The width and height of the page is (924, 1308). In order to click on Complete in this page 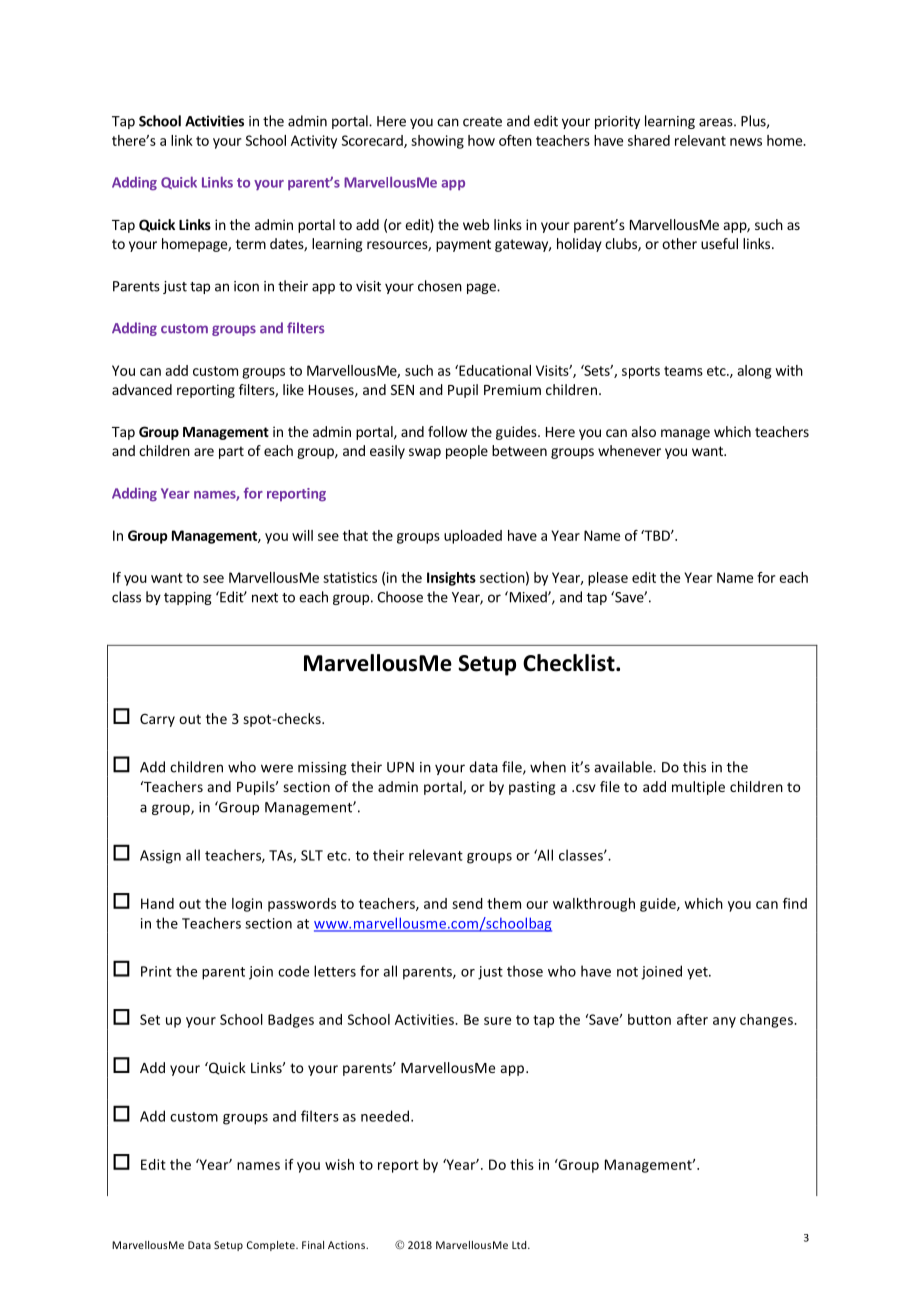, I will do `click(272, 1246)`.
